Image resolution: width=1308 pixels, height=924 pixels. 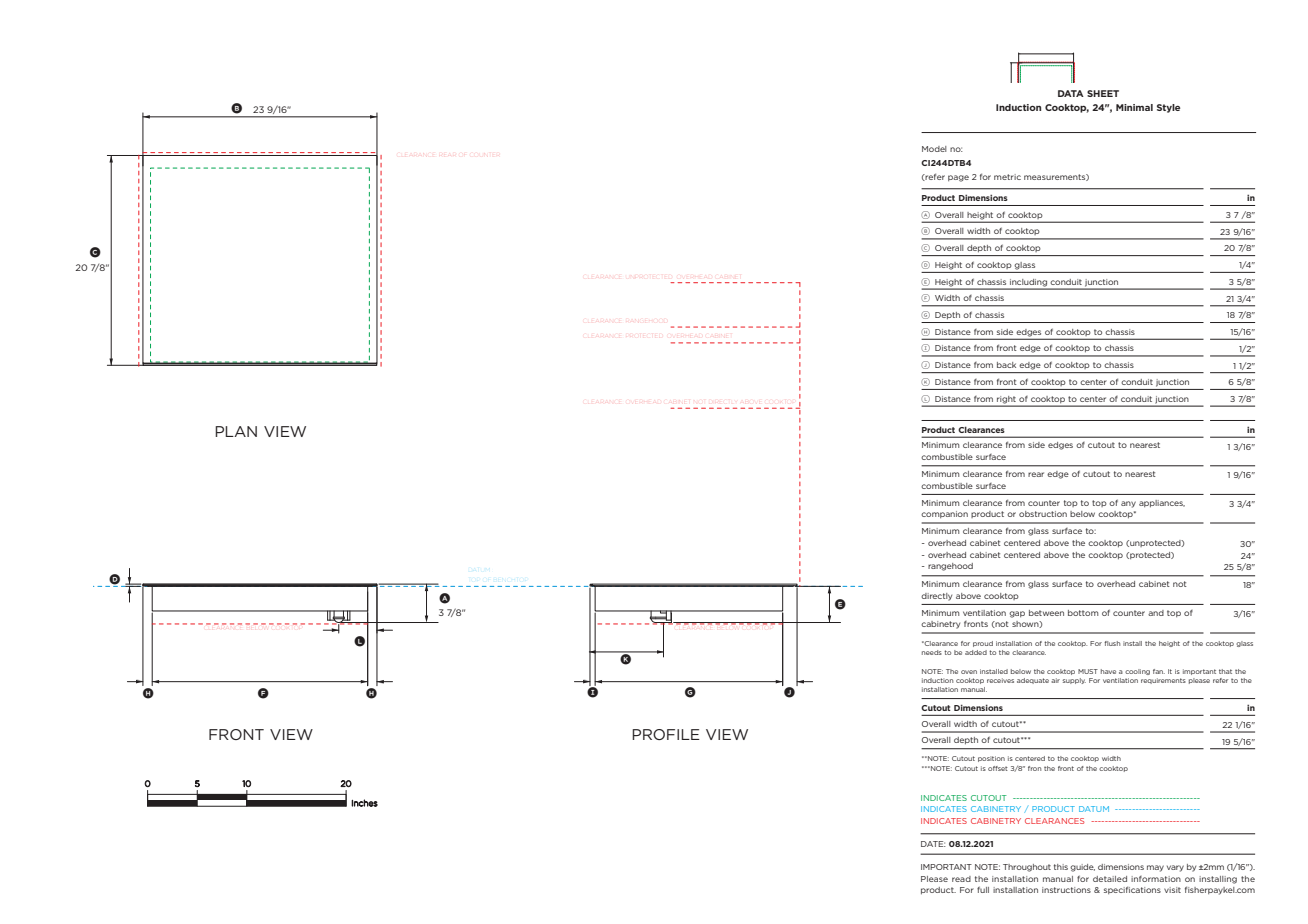 What do you see at coordinates (934, 149) in the page?
I see `Model` at bounding box center [934, 149].
